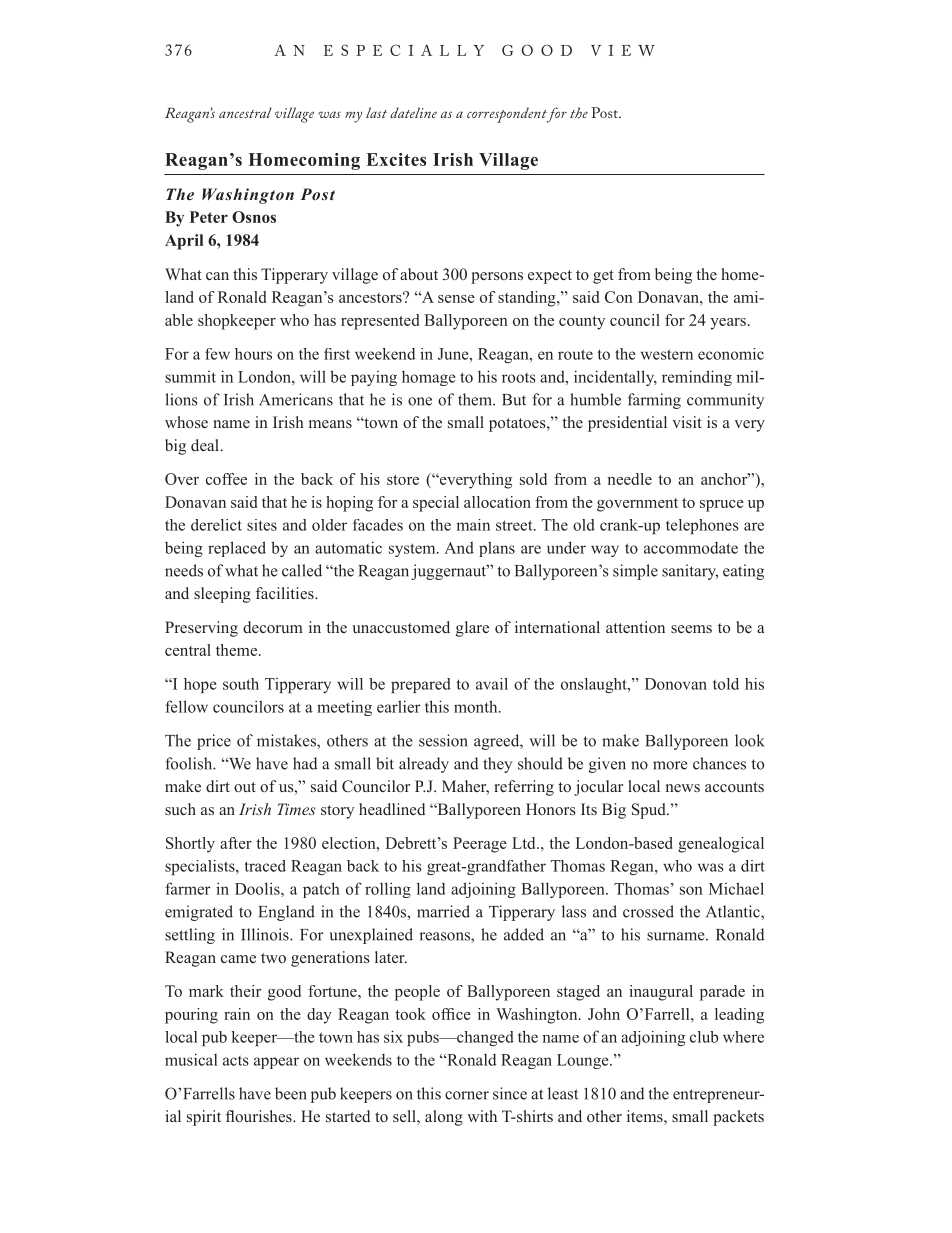  Describe the element at coordinates (236, 1061) in the page. I see `acts` at that location.
